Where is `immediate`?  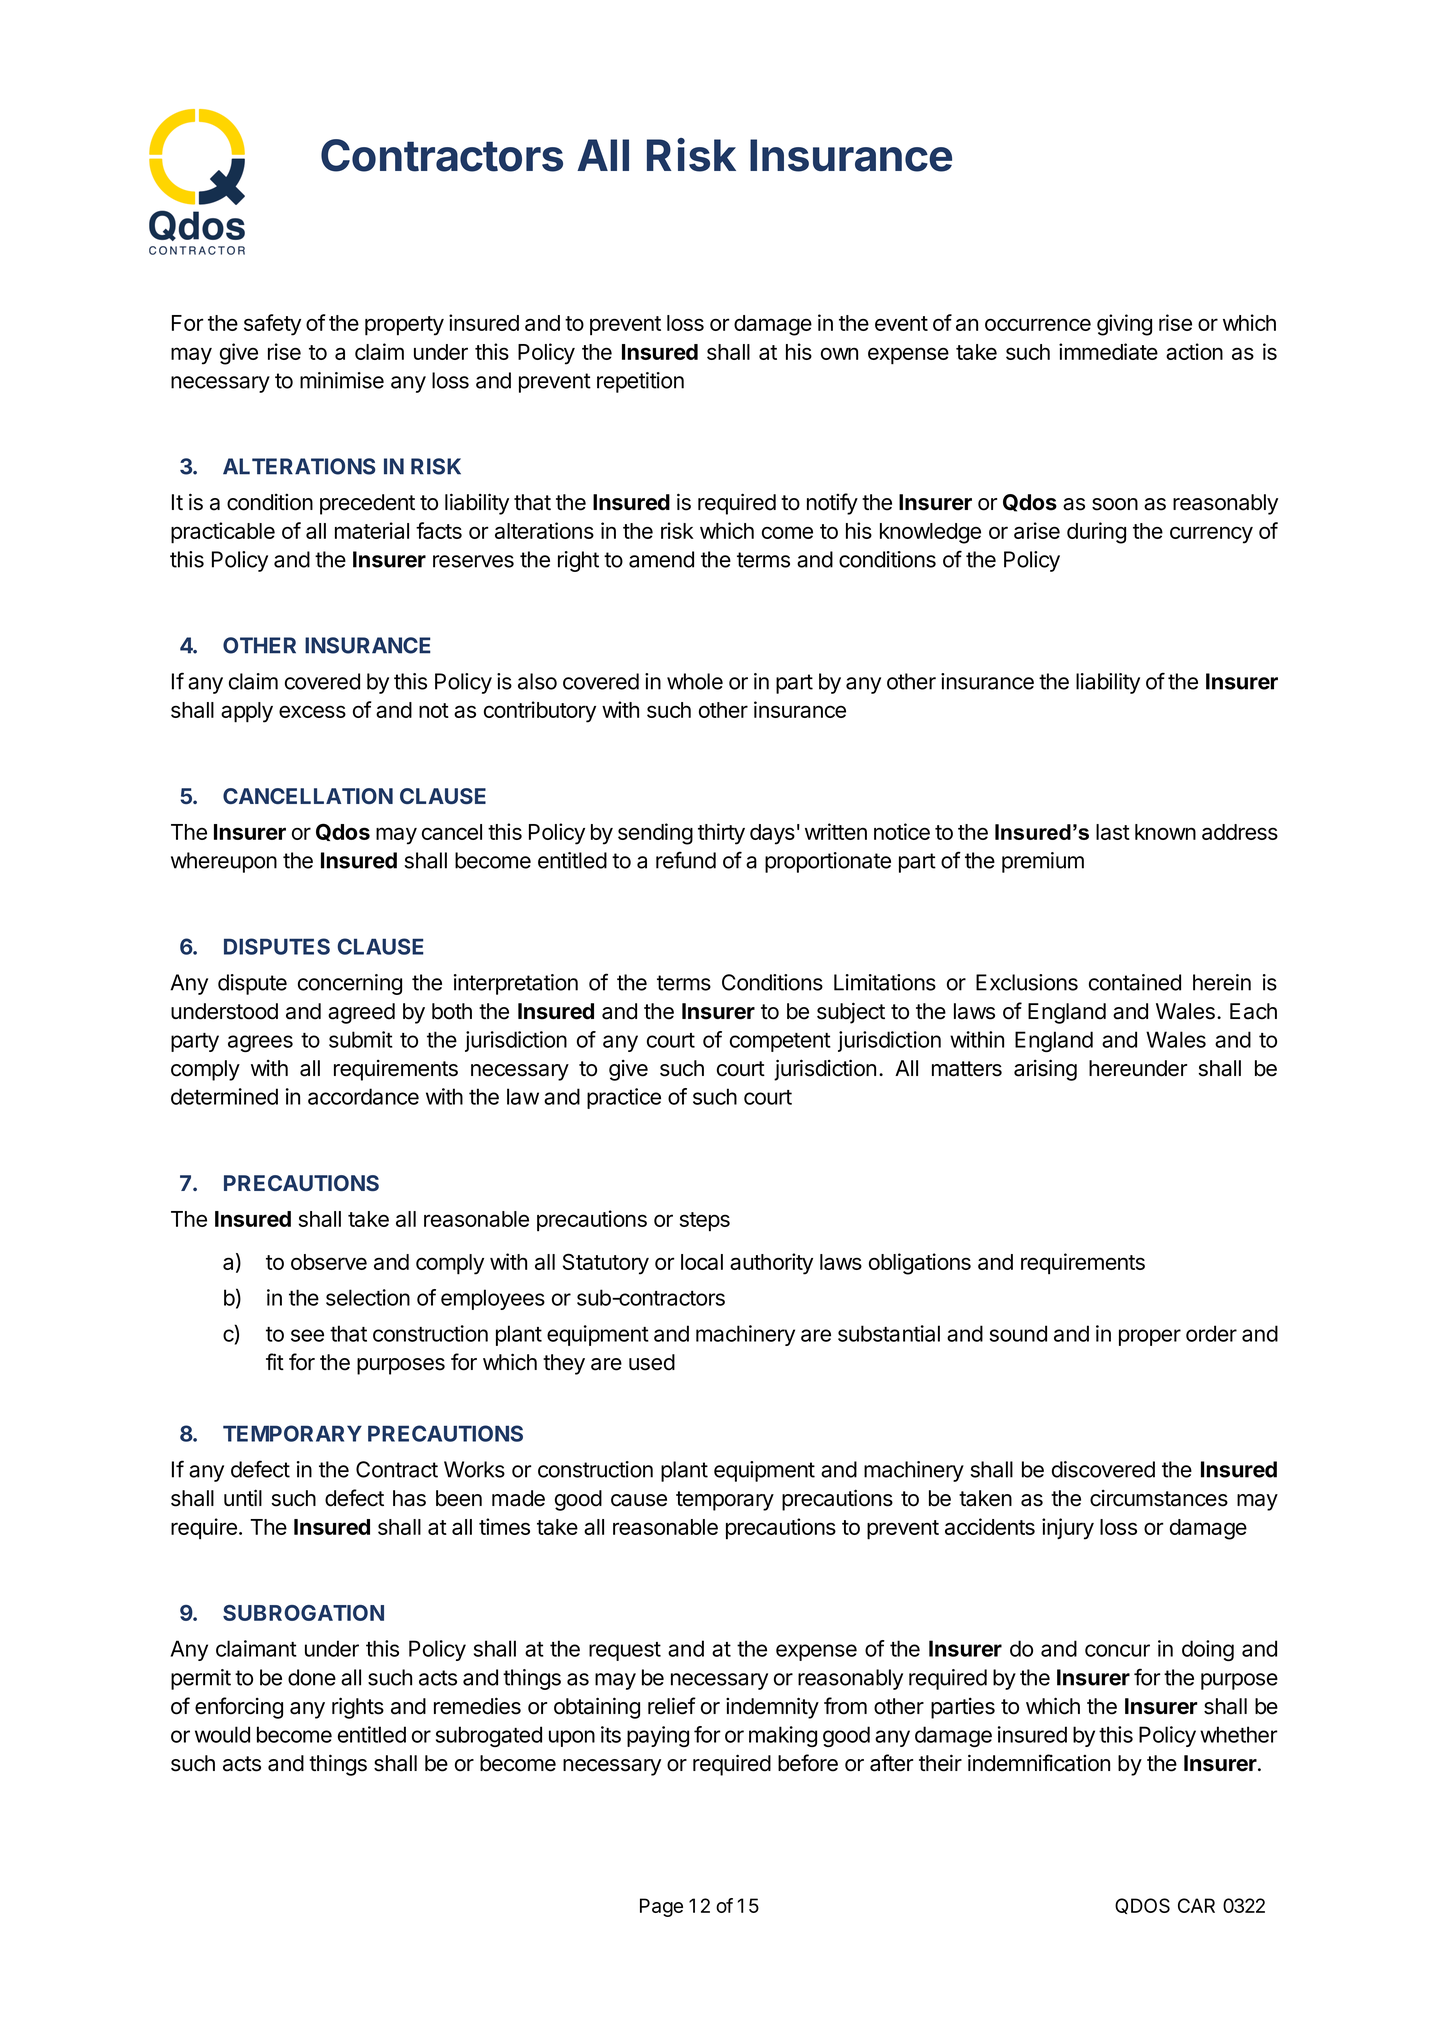
immediate is located at coordinates (1108, 351).
